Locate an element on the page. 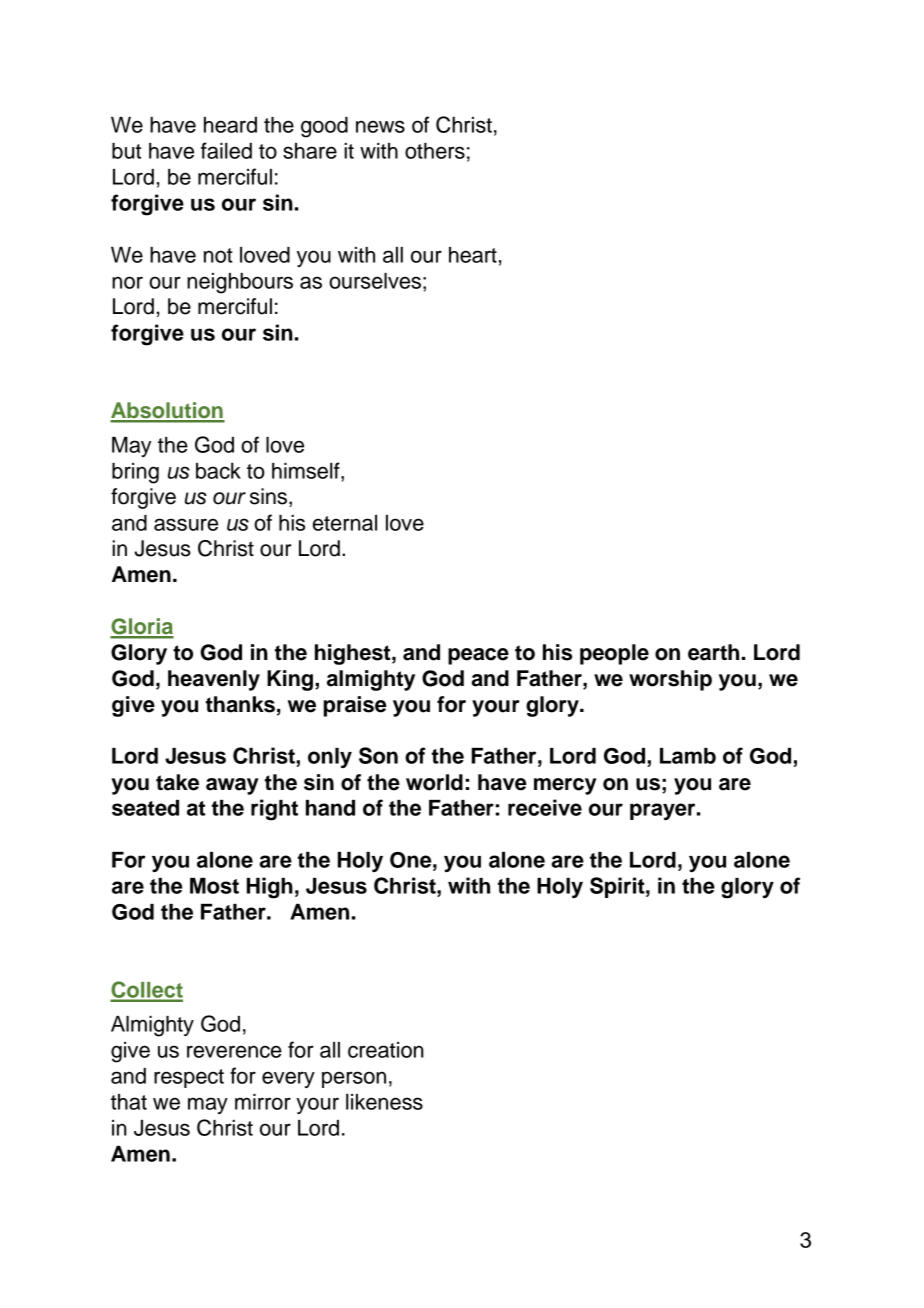  others is located at coordinates (435, 151).
